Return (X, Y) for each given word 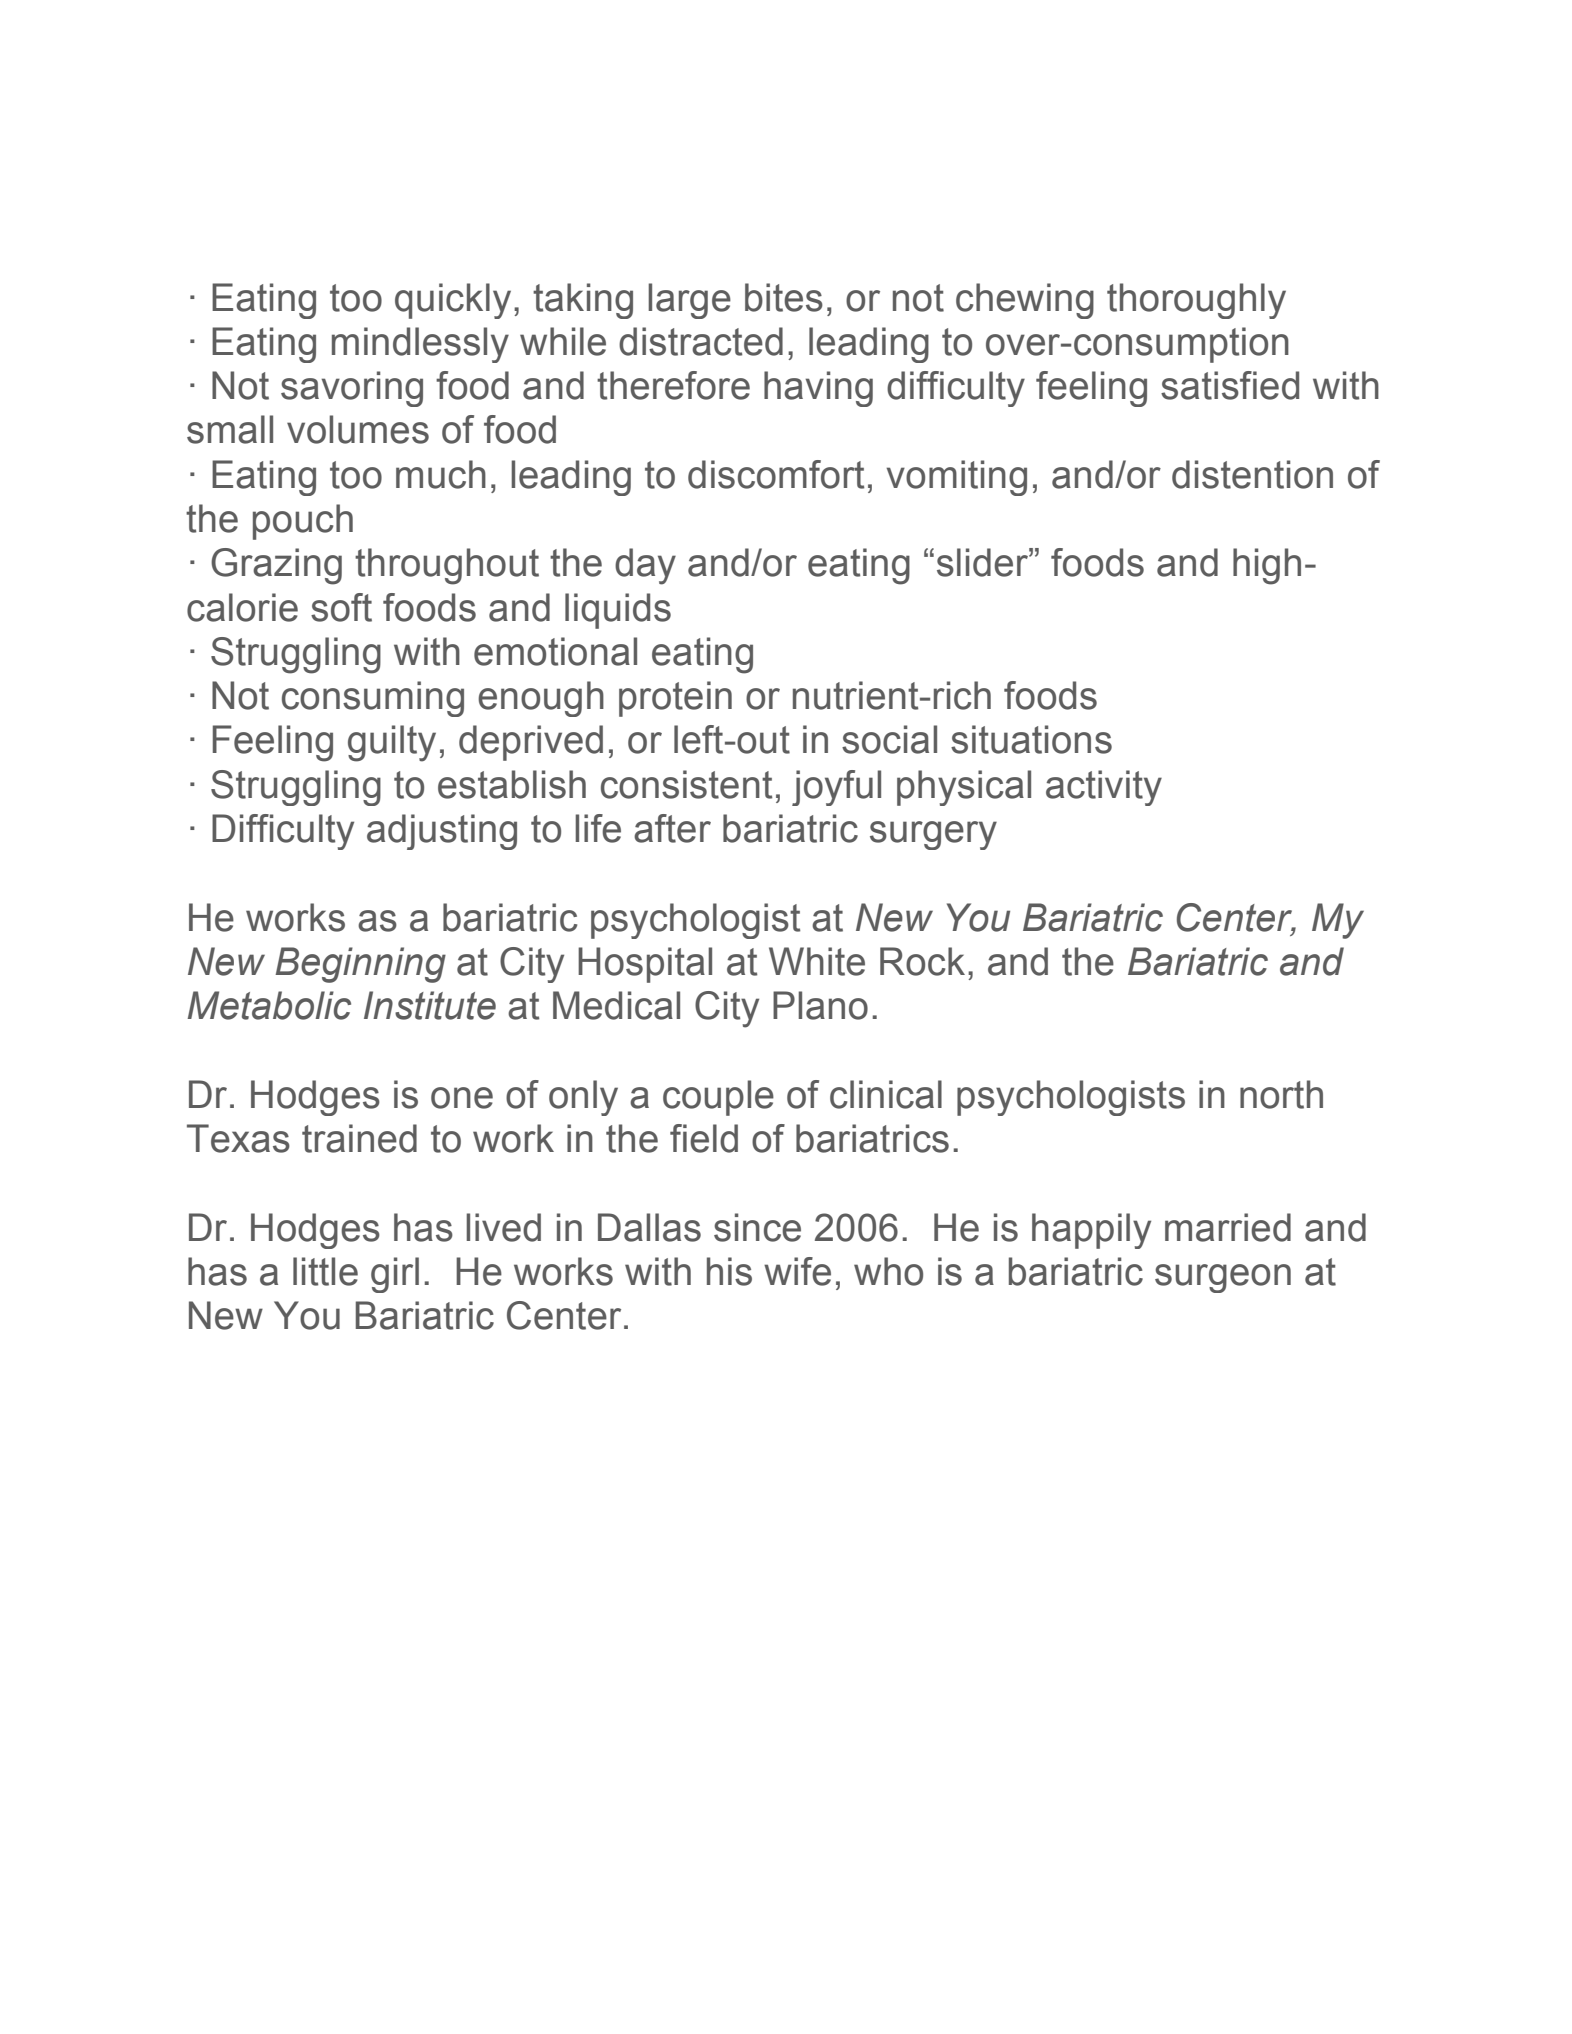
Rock (922, 961)
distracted (701, 341)
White (817, 961)
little (325, 1271)
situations (1031, 739)
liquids (618, 611)
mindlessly (420, 345)
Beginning (360, 965)
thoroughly (1196, 301)
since (757, 1227)
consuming (373, 699)
